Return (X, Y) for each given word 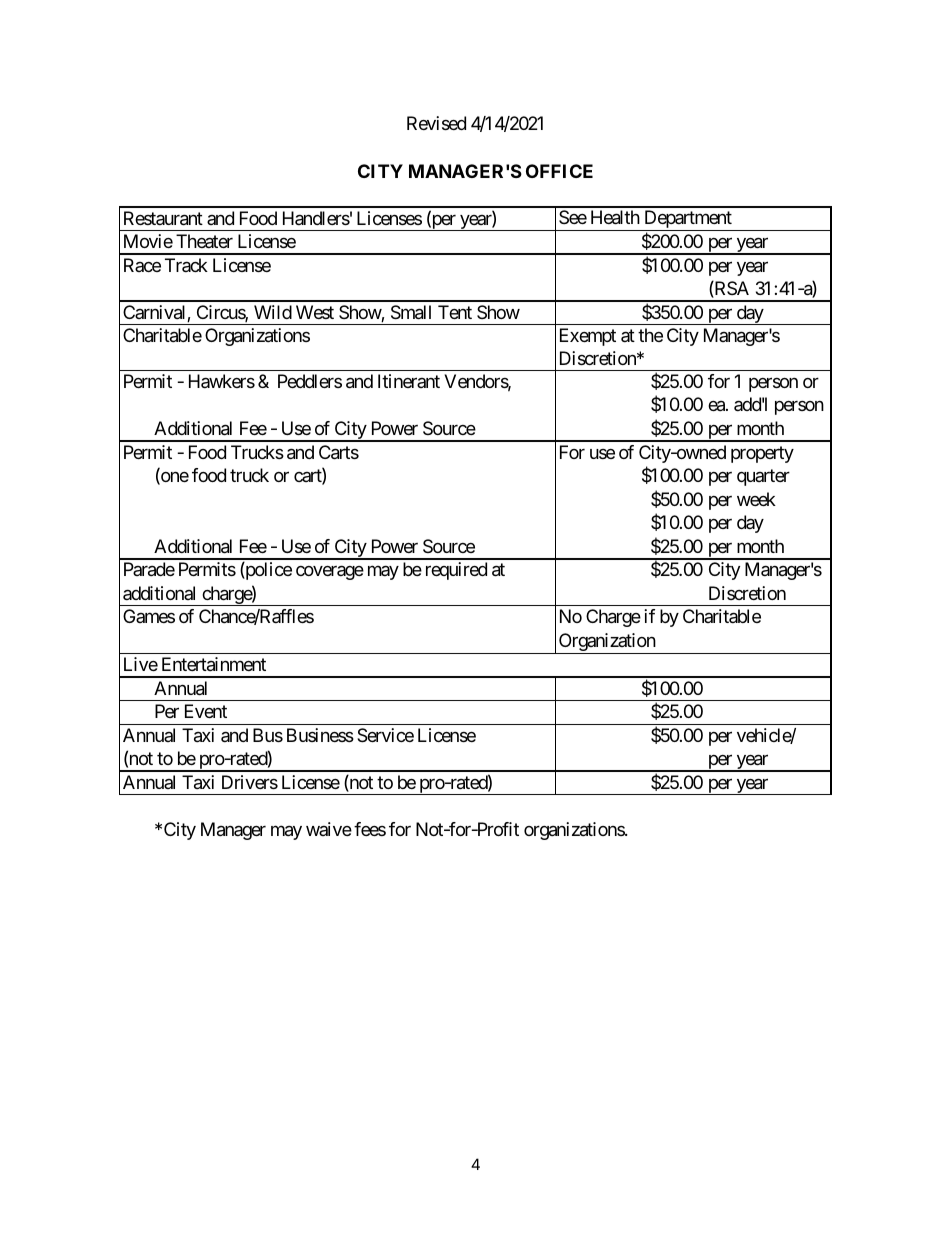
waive (329, 829)
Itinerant (409, 381)
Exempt (588, 337)
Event (206, 711)
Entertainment (214, 664)
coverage (330, 573)
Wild (273, 312)
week (756, 499)
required (456, 571)
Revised (436, 123)
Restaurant (163, 218)
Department (688, 220)
